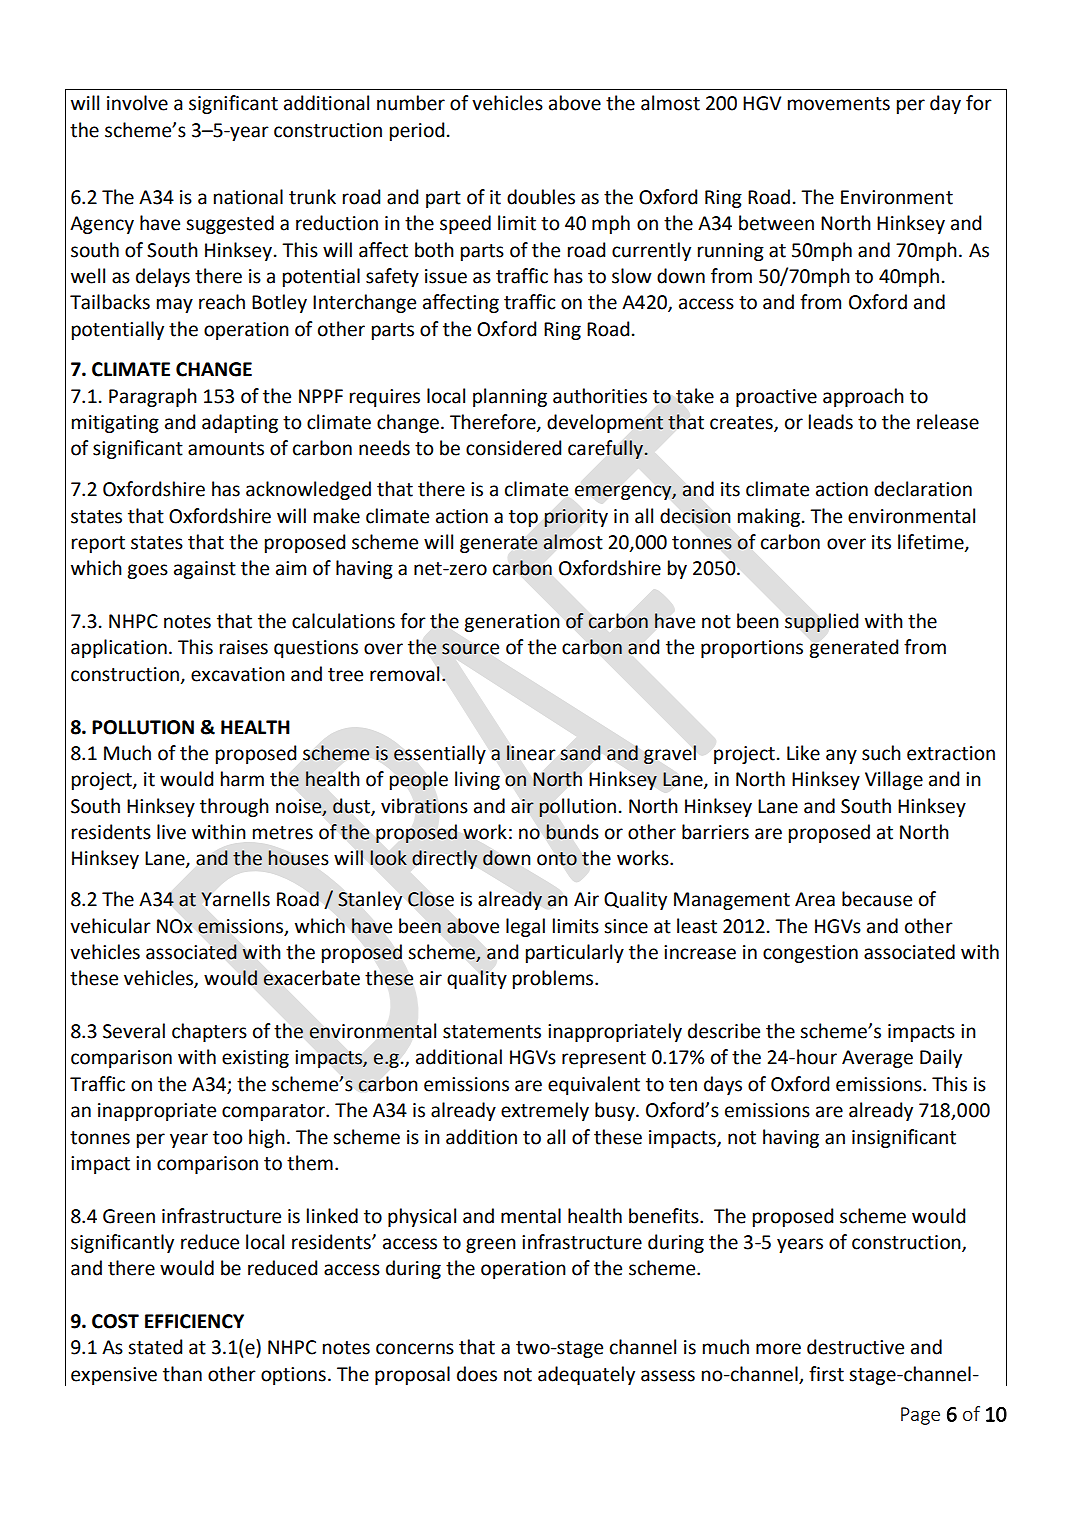 This screenshot has height=1515, width=1071. Describe the element at coordinates (182, 1374) in the screenshot. I see `than` at that location.
